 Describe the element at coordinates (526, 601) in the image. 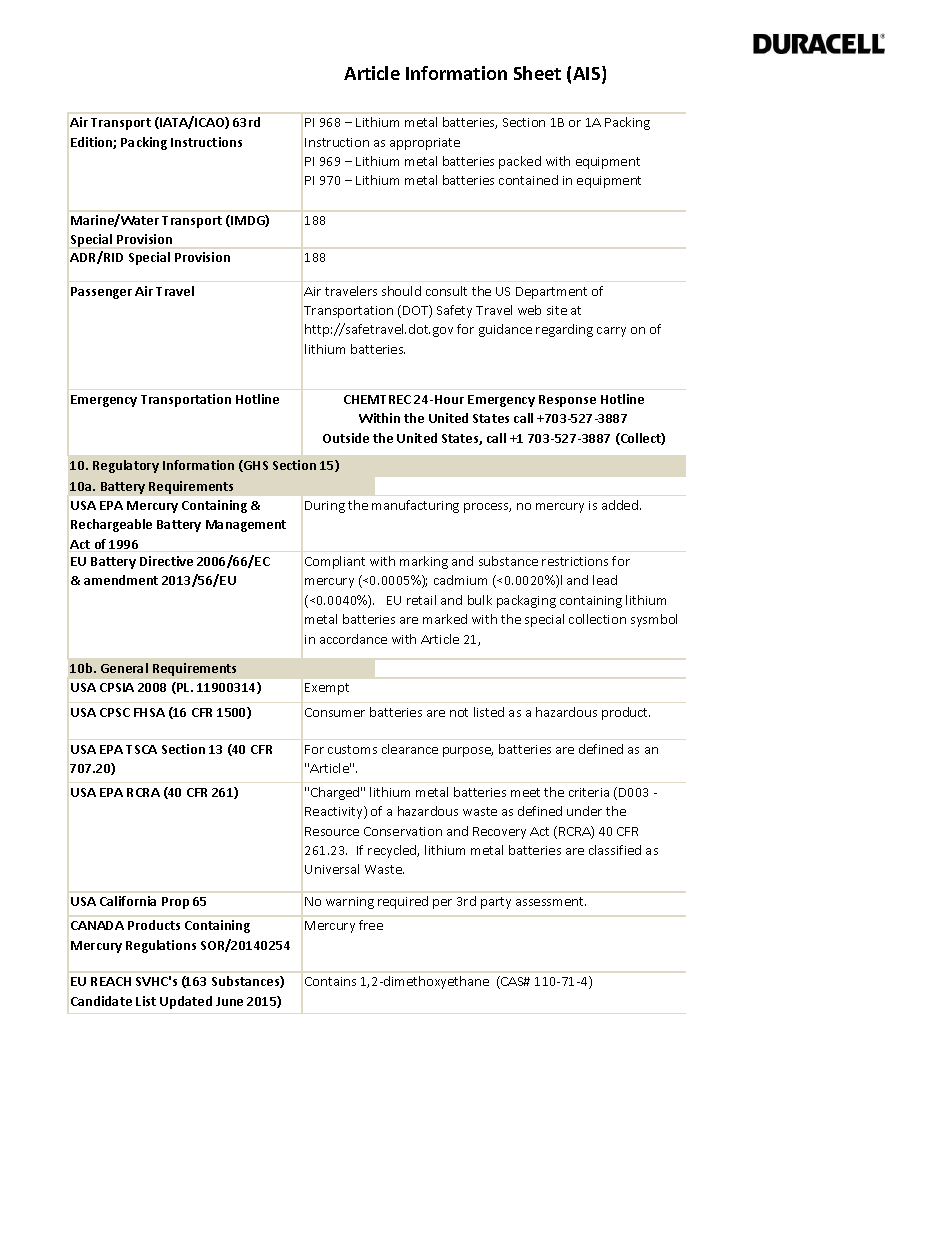

I see `packaging` at that location.
